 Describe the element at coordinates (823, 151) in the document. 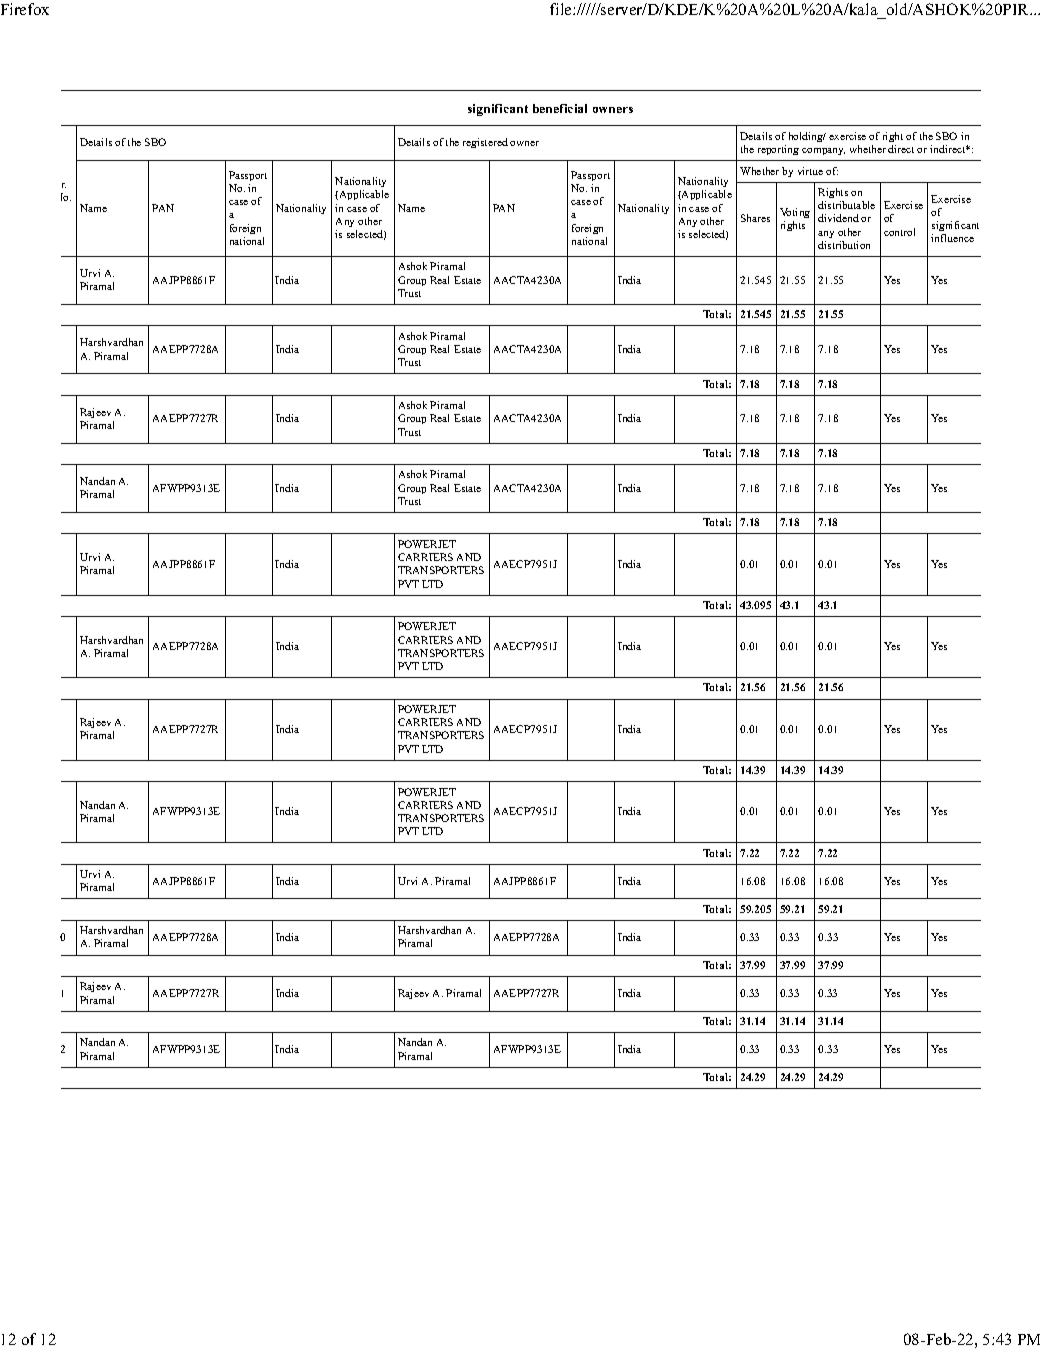

I see `company` at that location.
